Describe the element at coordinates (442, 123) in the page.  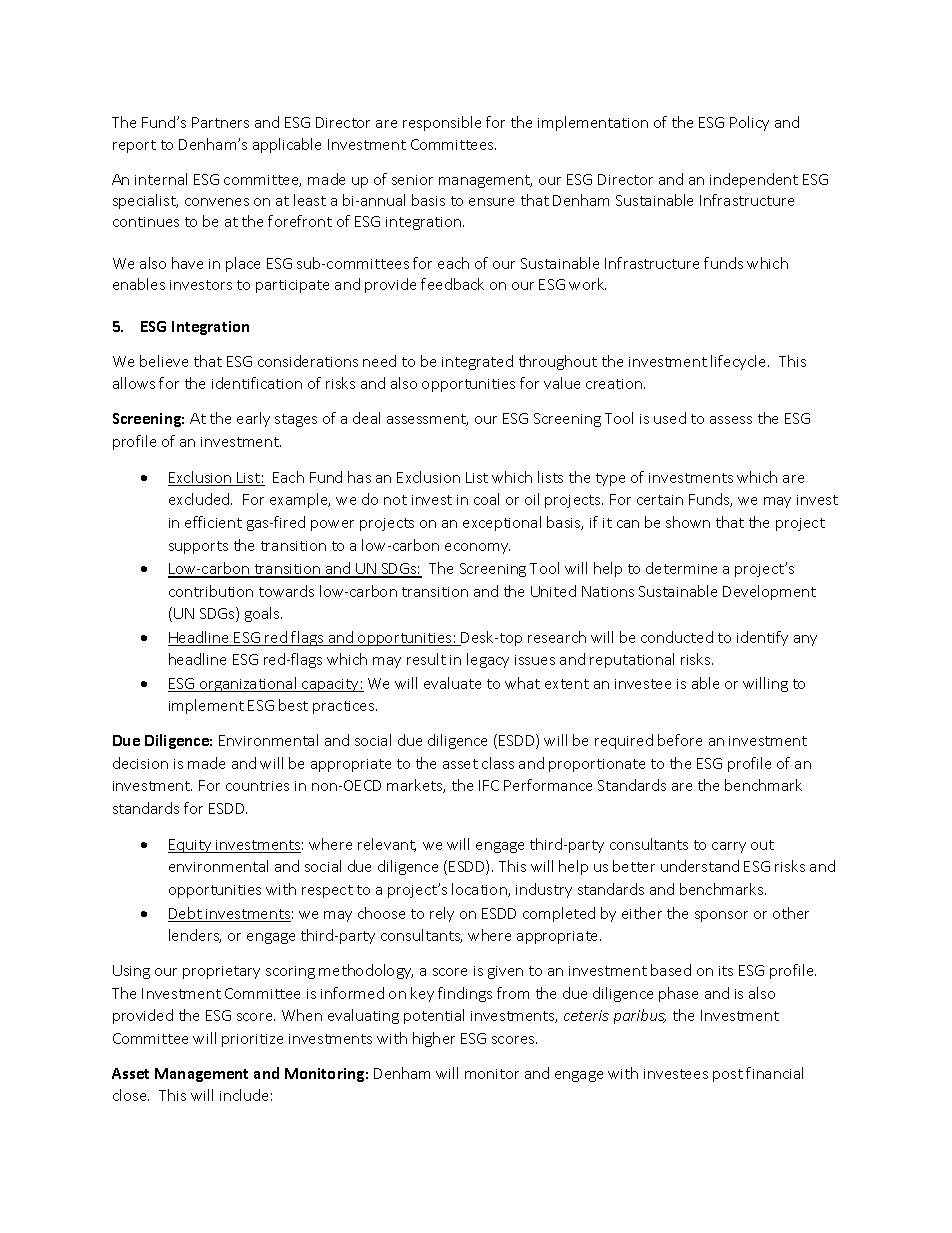
I see `responsible` at that location.
